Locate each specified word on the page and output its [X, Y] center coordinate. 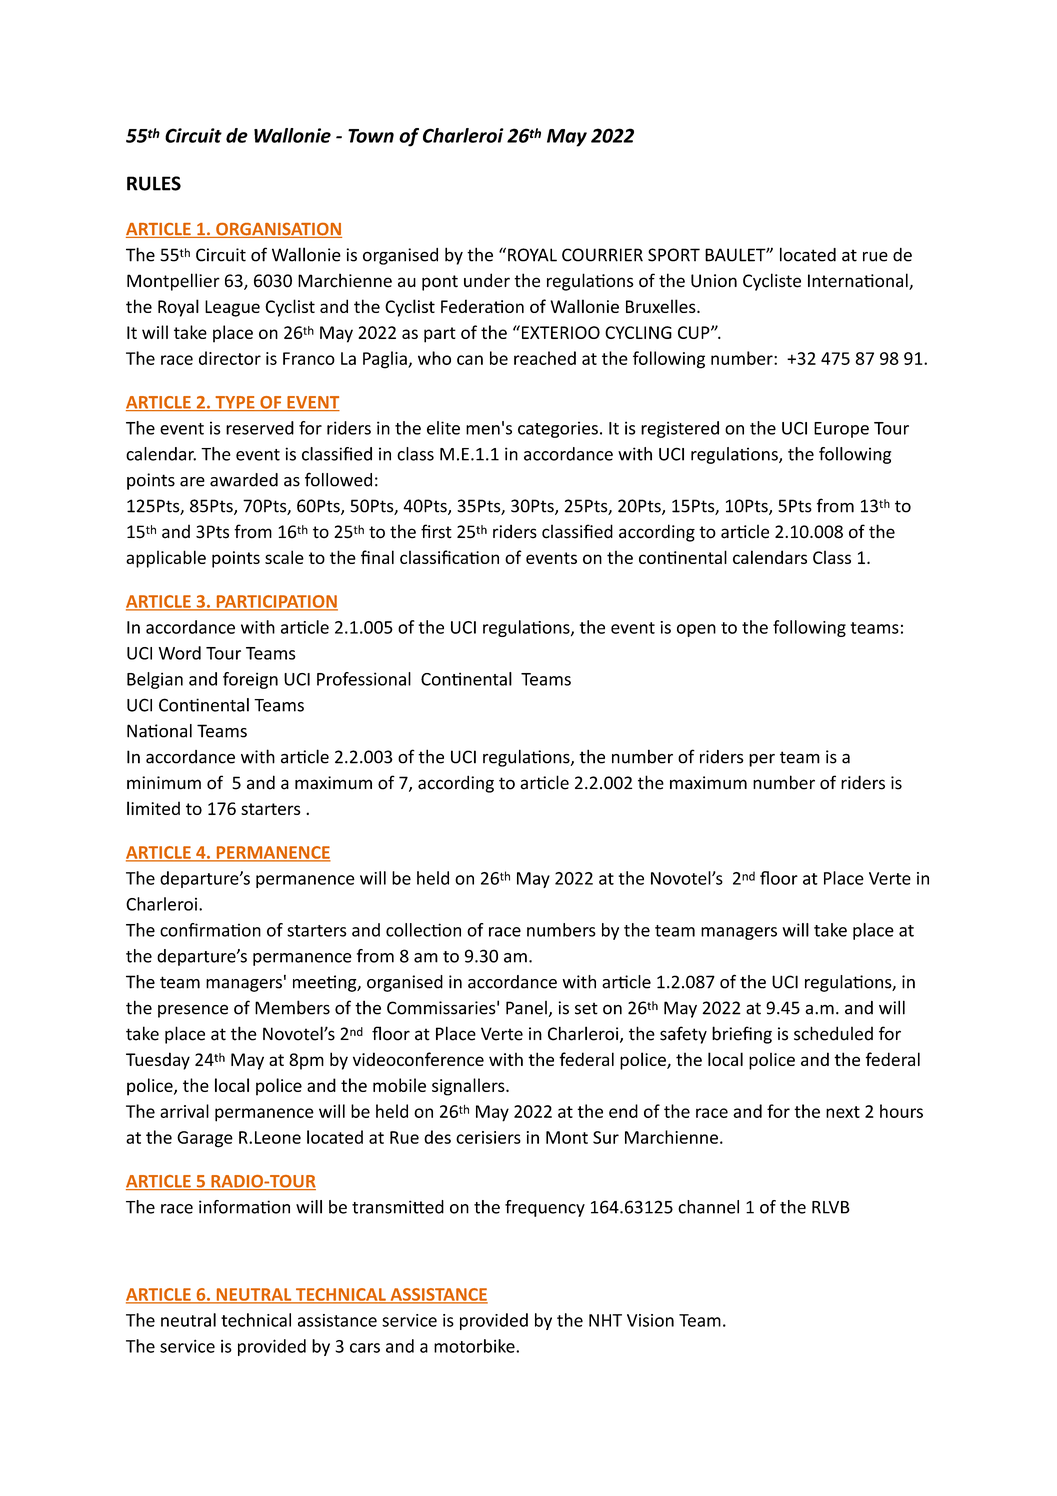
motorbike [475, 1346]
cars [365, 1348]
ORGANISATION [278, 230]
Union [714, 281]
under [487, 280]
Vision [650, 1320]
